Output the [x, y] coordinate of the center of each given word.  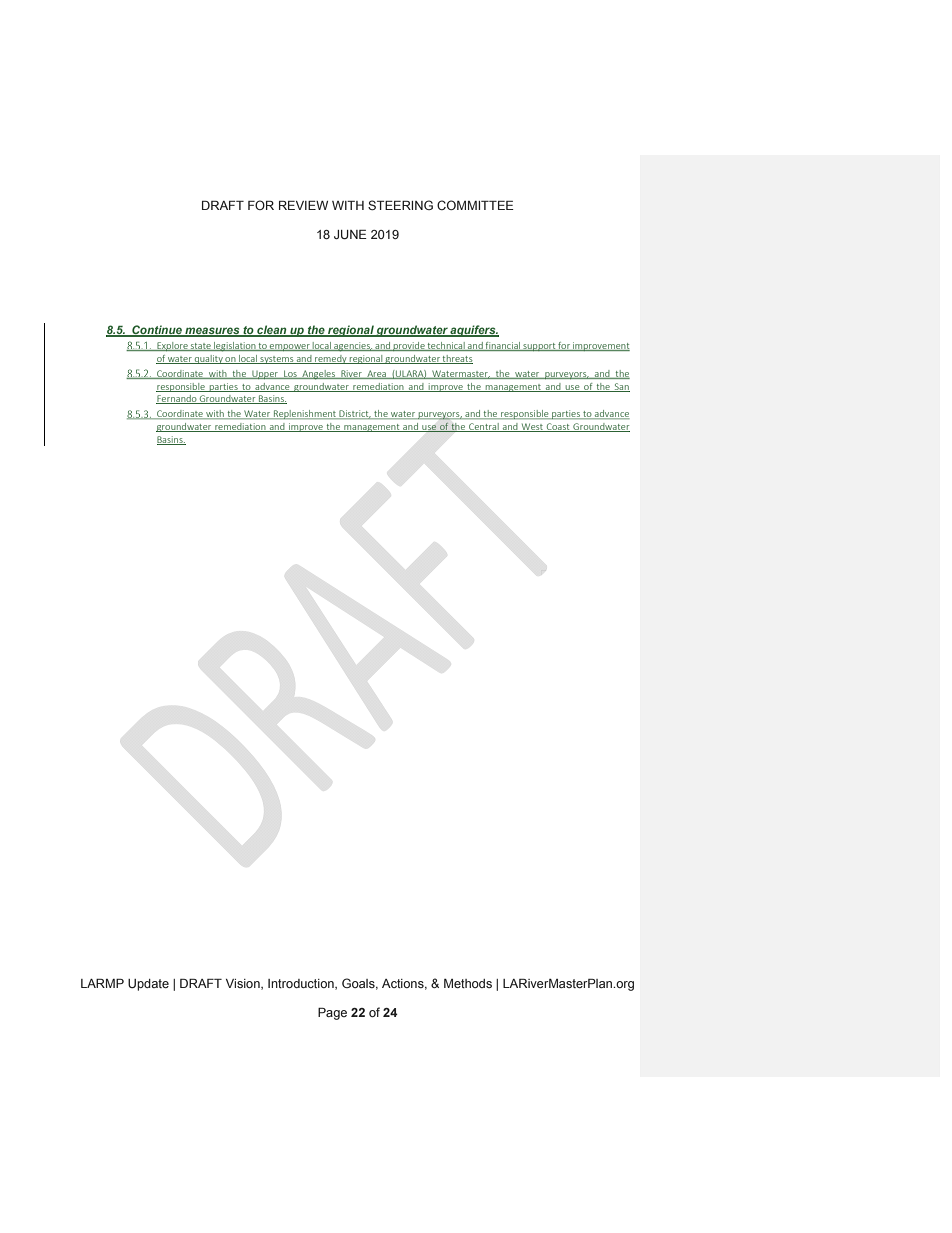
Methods [468, 983]
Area [377, 374]
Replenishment [305, 415]
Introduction [302, 984]
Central [484, 427]
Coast [558, 427]
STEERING [400, 205]
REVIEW [303, 205]
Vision [244, 984]
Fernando [177, 399]
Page [332, 1013]
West [532, 427]
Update [148, 985]
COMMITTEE [475, 205]
